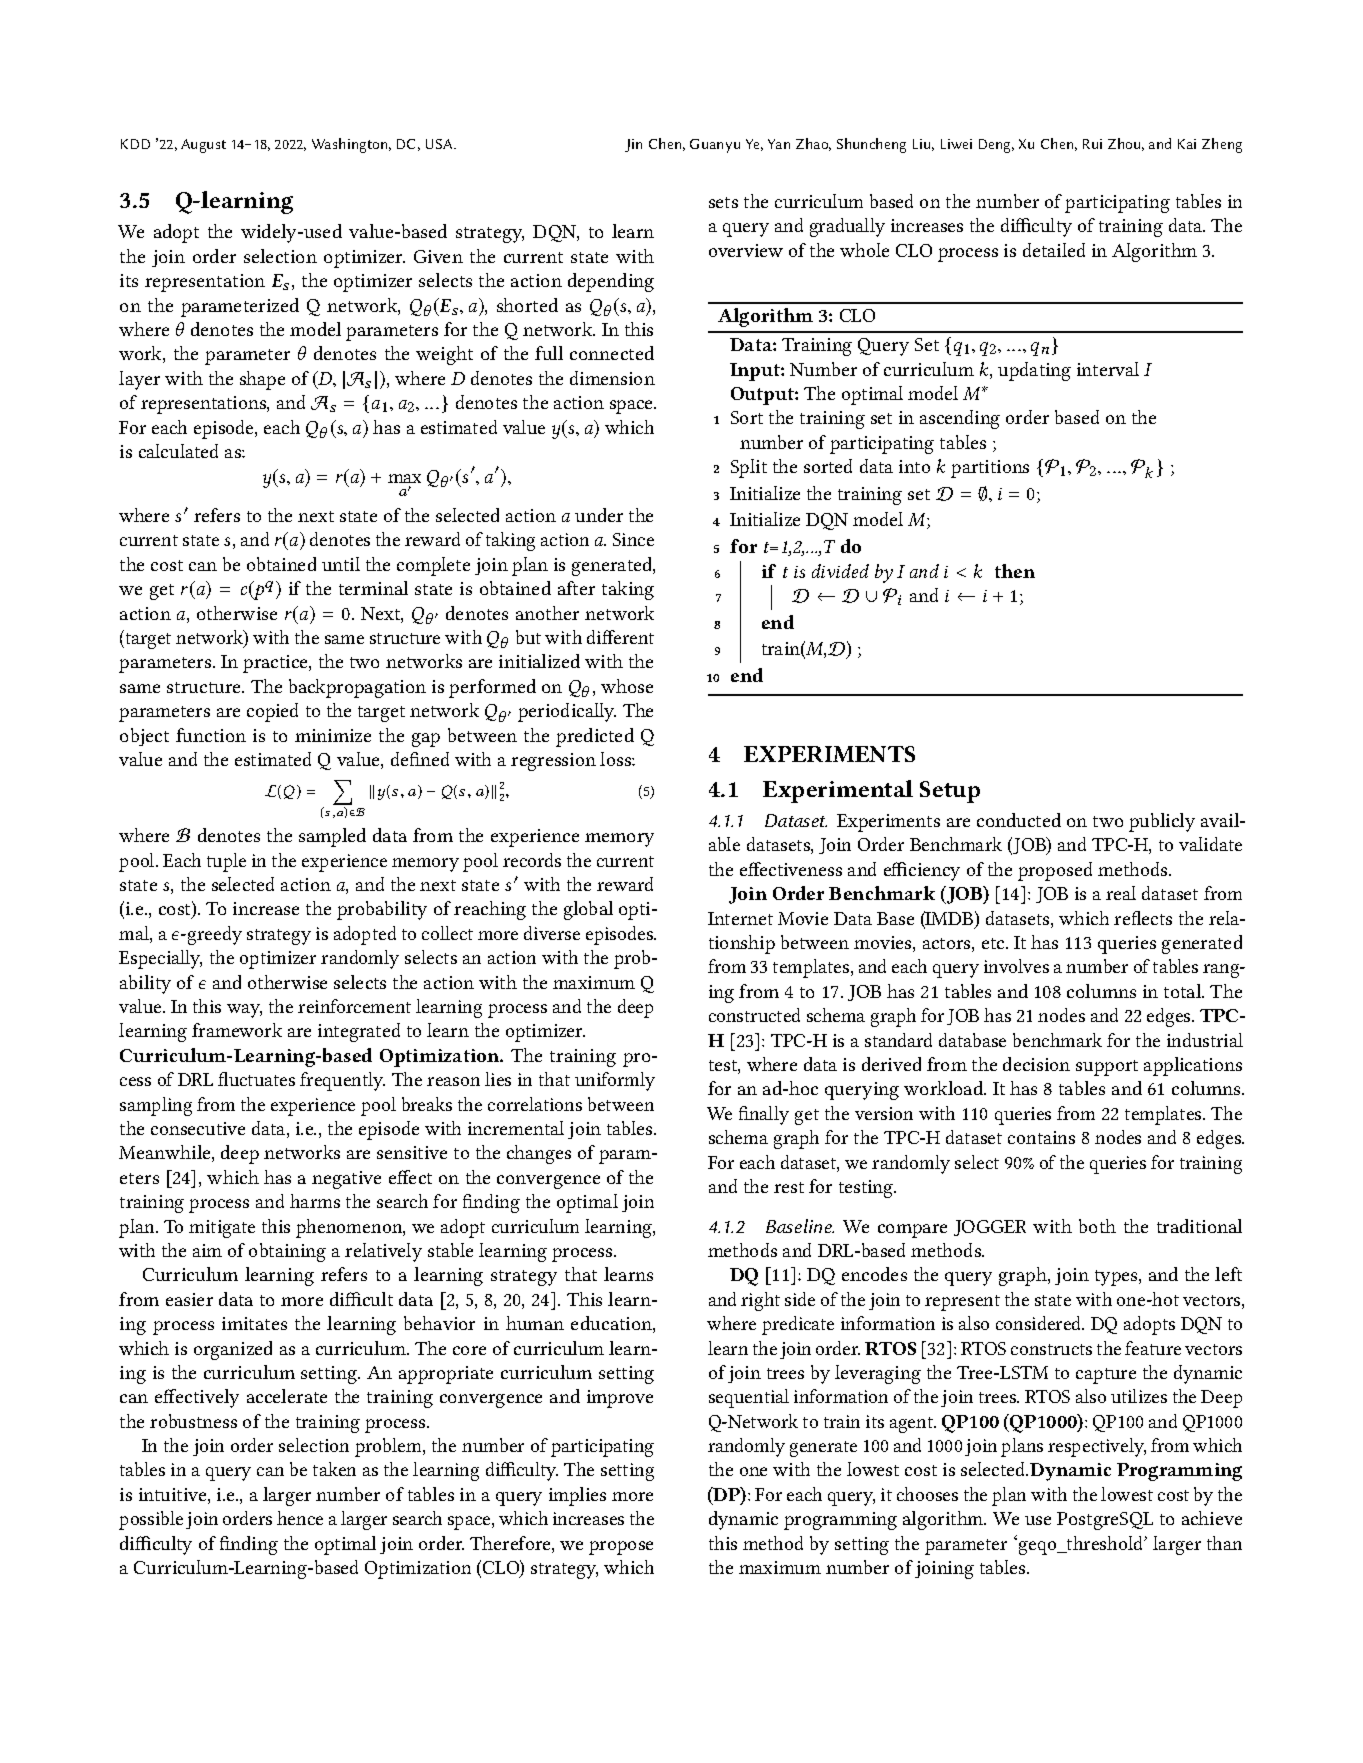  I want to click on contains, so click(1041, 1137).
